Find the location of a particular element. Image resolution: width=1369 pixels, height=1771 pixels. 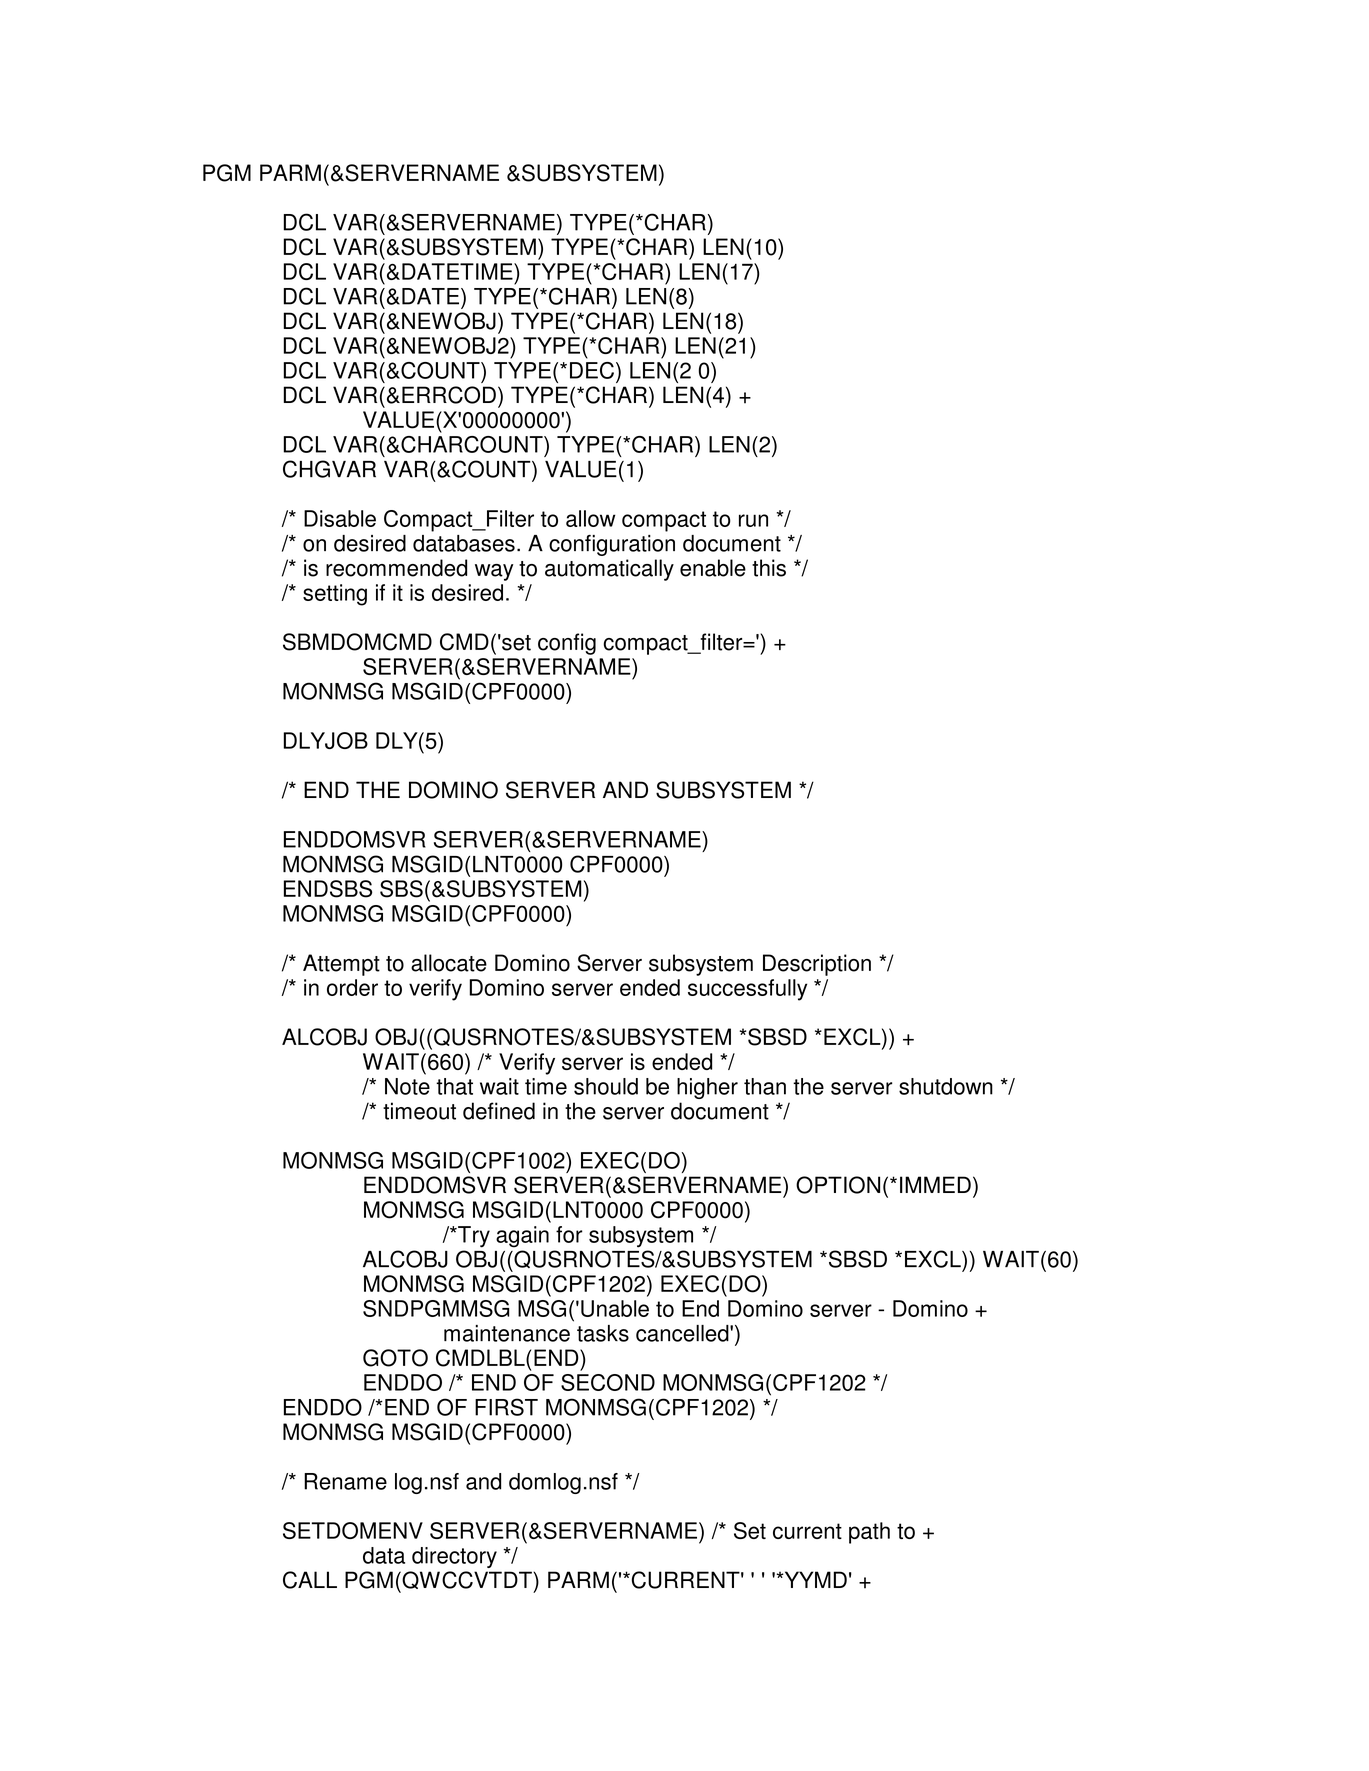

that is located at coordinates (454, 1086).
